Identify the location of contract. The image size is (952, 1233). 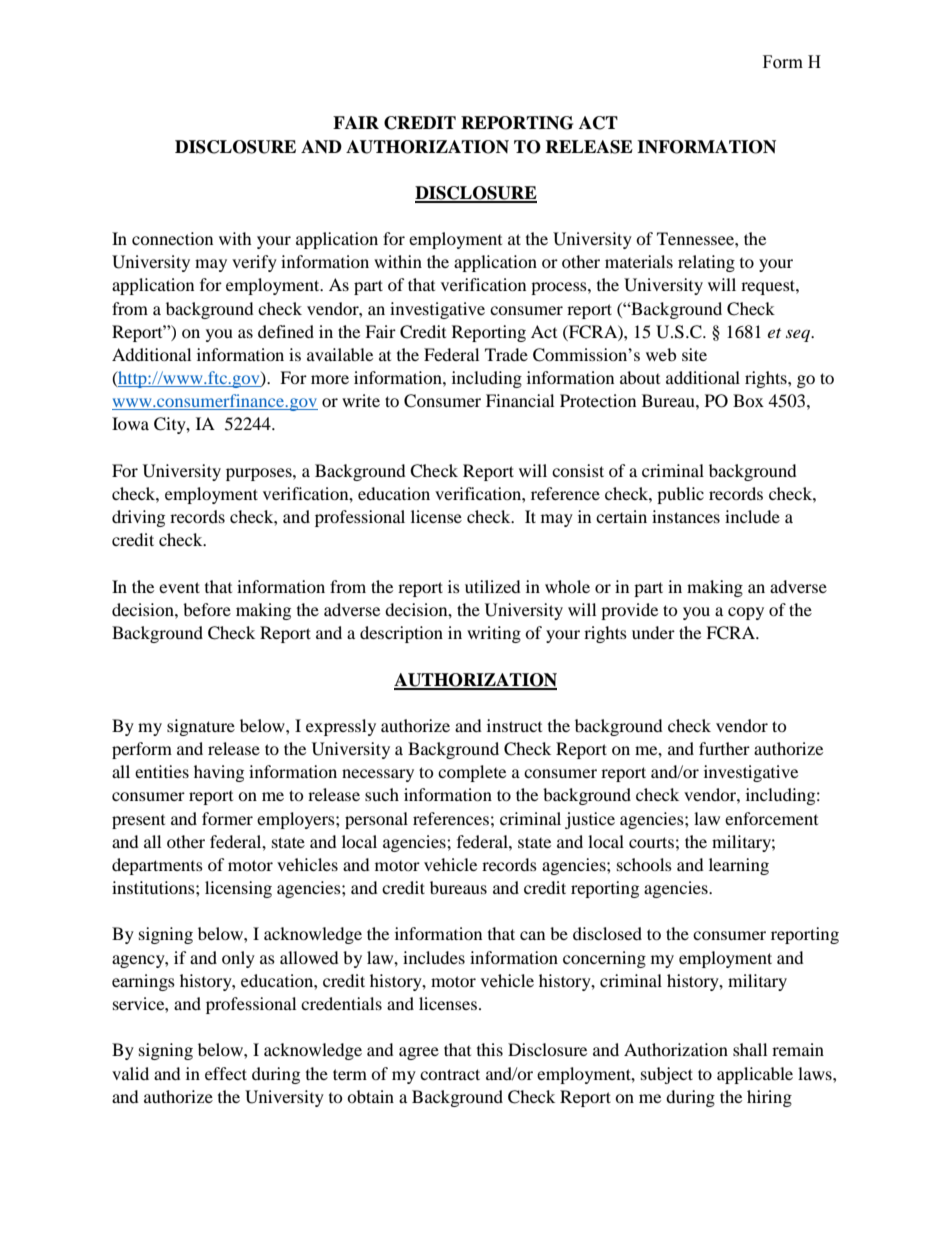
(450, 1074).
